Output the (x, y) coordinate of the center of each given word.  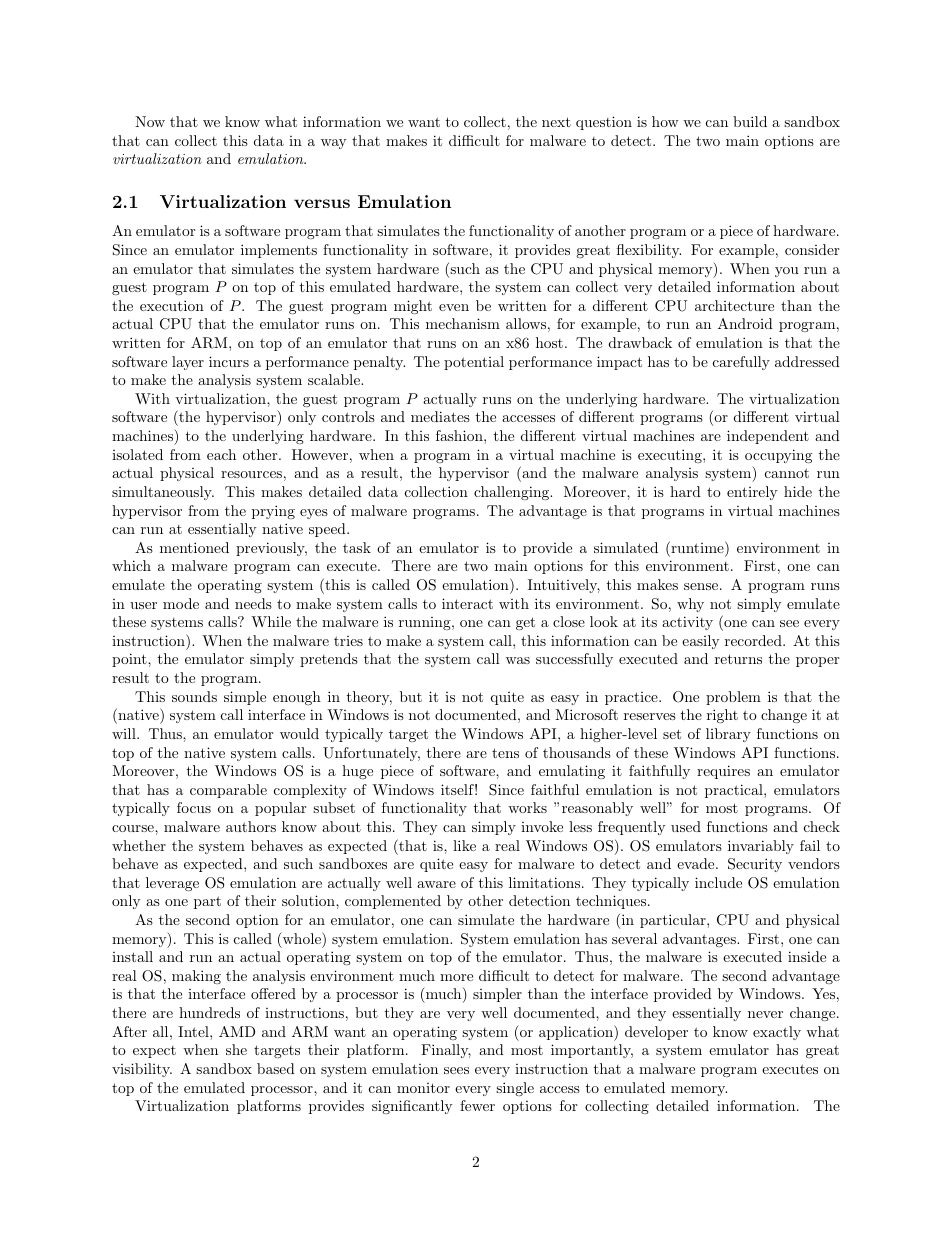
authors (251, 826)
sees (456, 1070)
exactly (777, 1033)
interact (467, 603)
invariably (761, 847)
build (750, 121)
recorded (754, 640)
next (556, 122)
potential (474, 363)
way (333, 144)
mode (181, 603)
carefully (741, 363)
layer (188, 363)
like (464, 845)
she (236, 1049)
